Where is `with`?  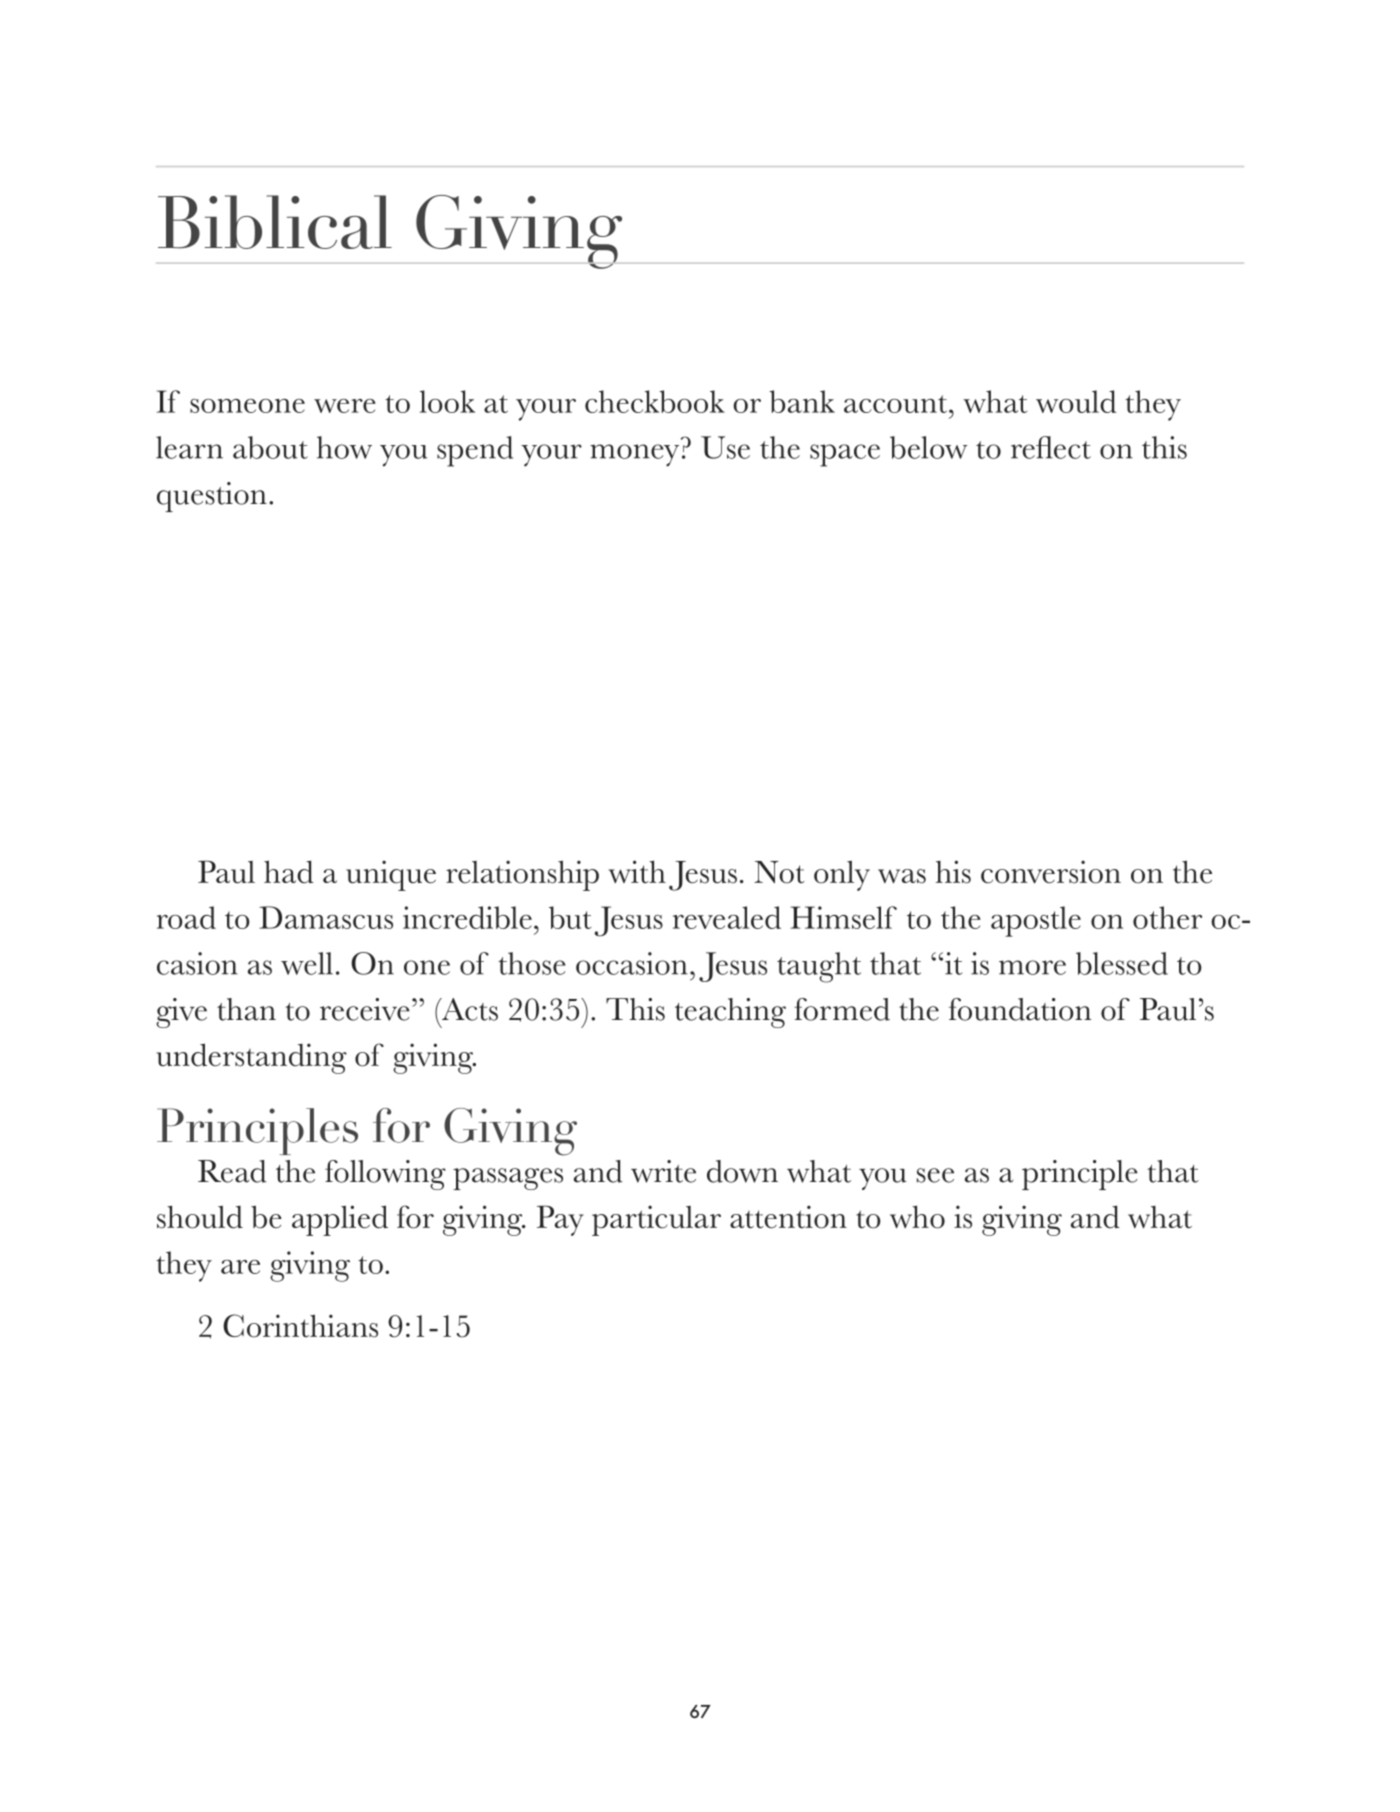
with is located at coordinates (637, 872).
